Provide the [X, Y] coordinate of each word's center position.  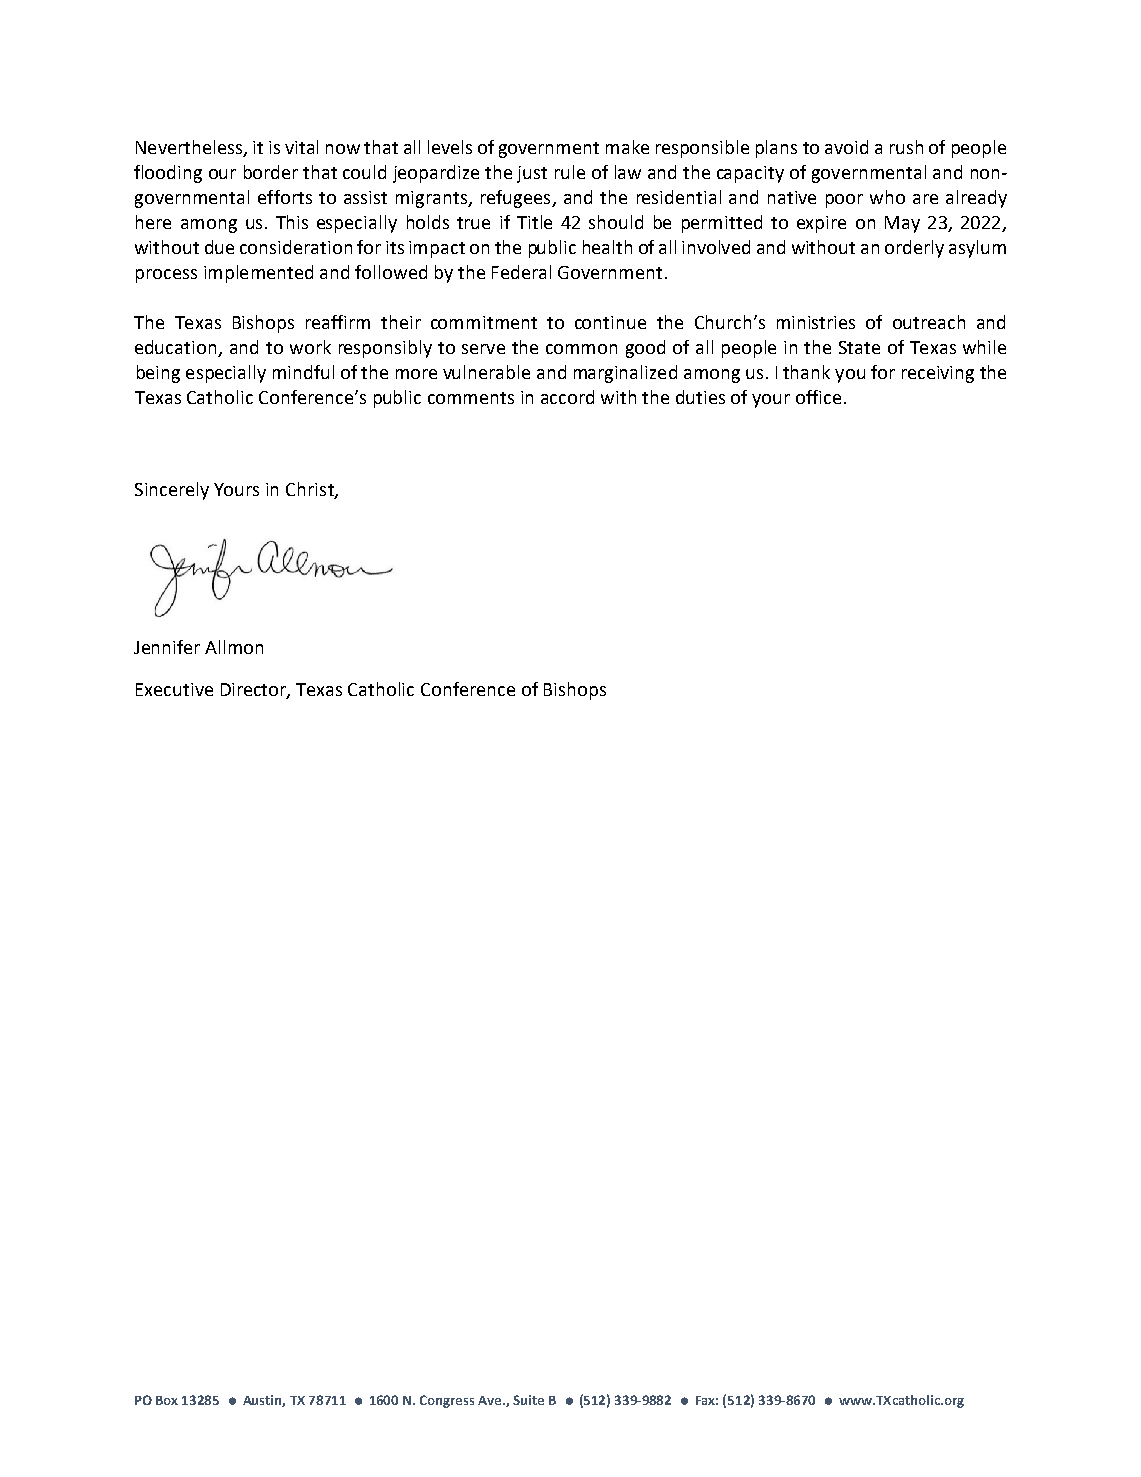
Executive [174, 689]
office [818, 397]
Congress [447, 1401]
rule [570, 172]
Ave [491, 1400]
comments [471, 398]
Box [167, 1400]
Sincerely [172, 491]
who [887, 197]
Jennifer [167, 647]
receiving [938, 374]
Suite [528, 1400]
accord [567, 397]
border [271, 172]
